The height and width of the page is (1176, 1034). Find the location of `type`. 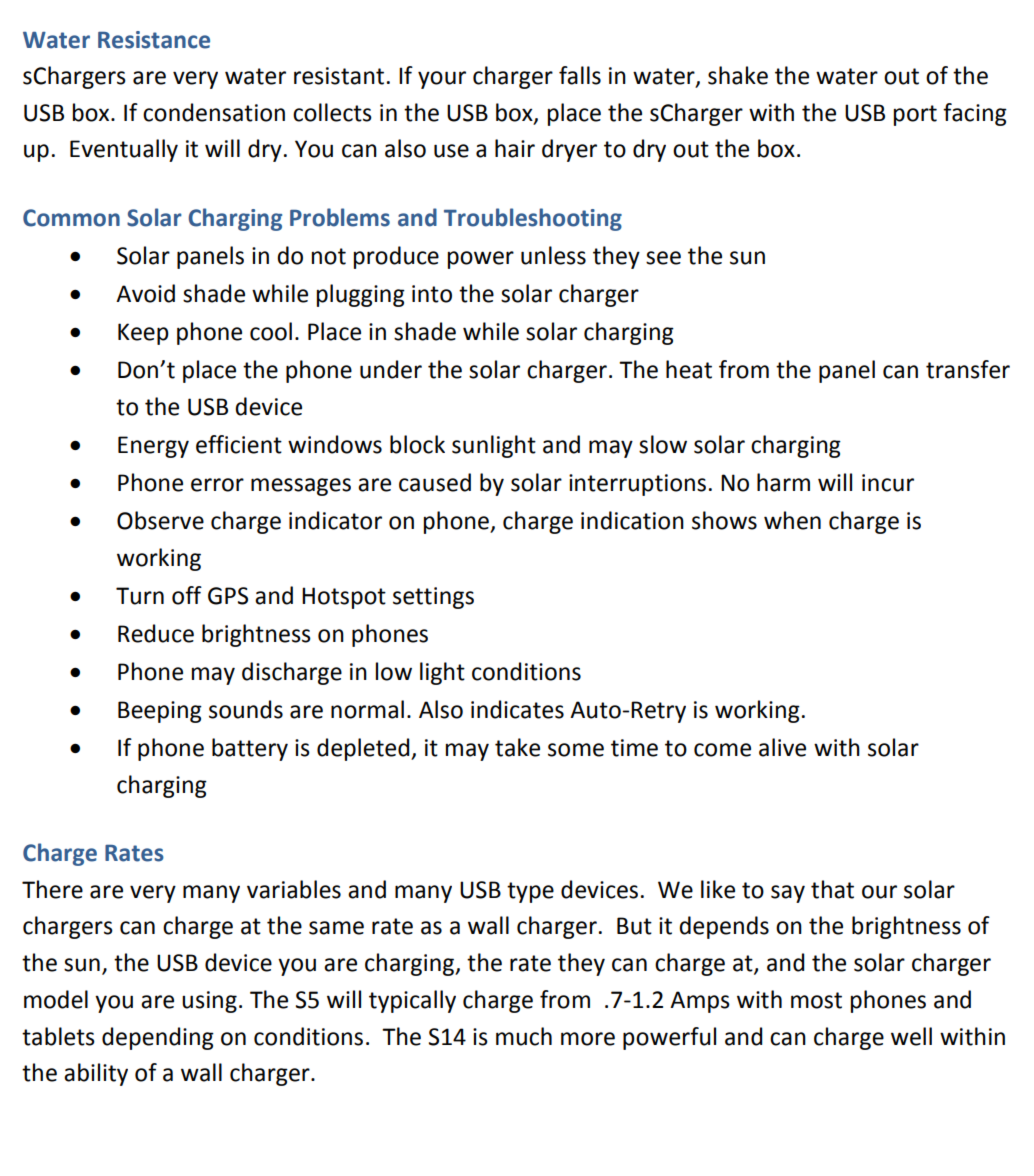

type is located at coordinates (530, 892).
